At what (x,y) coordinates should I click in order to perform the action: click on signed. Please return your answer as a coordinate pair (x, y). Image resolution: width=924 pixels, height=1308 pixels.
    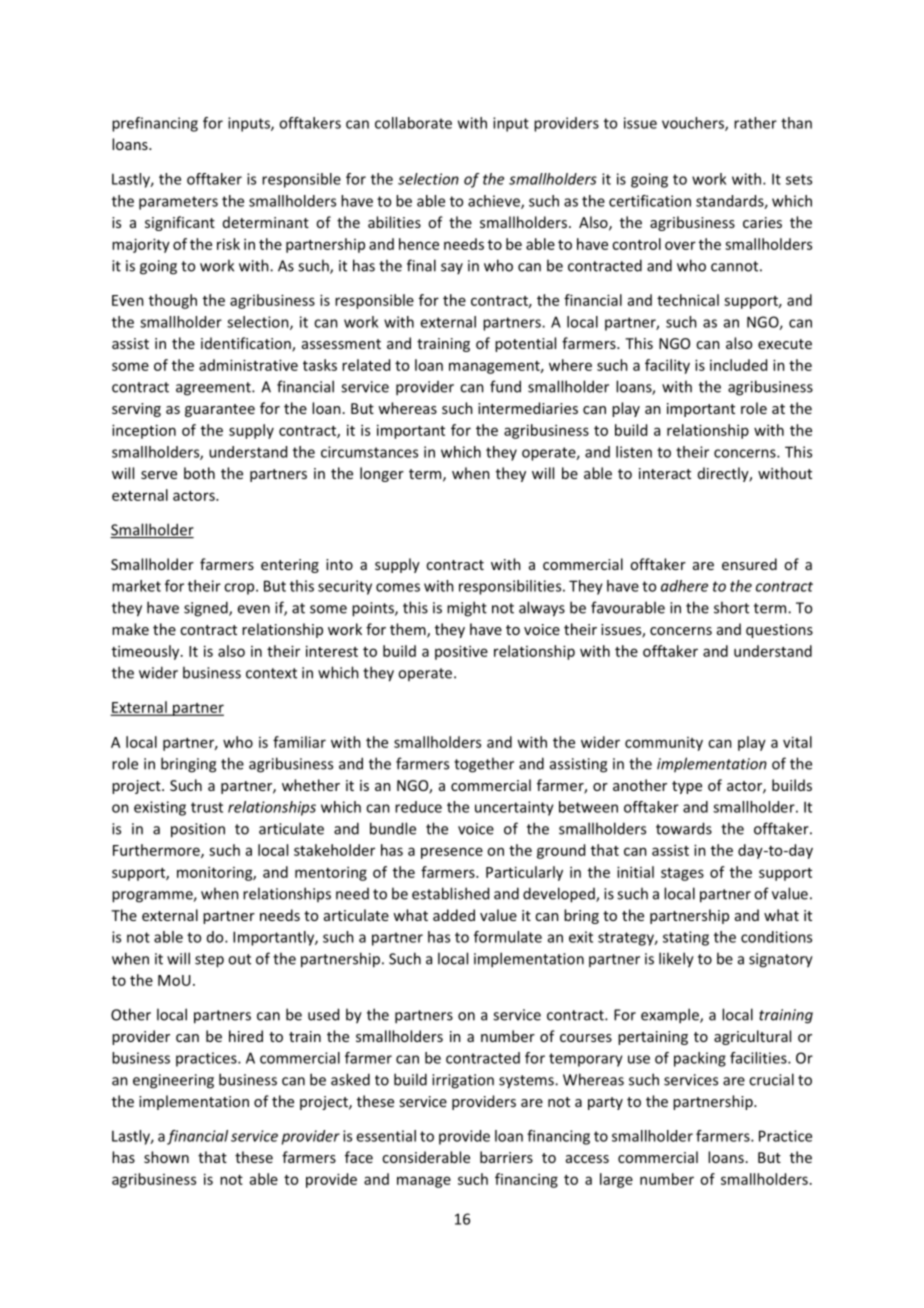
    Looking at the image, I should click on (207, 609).
